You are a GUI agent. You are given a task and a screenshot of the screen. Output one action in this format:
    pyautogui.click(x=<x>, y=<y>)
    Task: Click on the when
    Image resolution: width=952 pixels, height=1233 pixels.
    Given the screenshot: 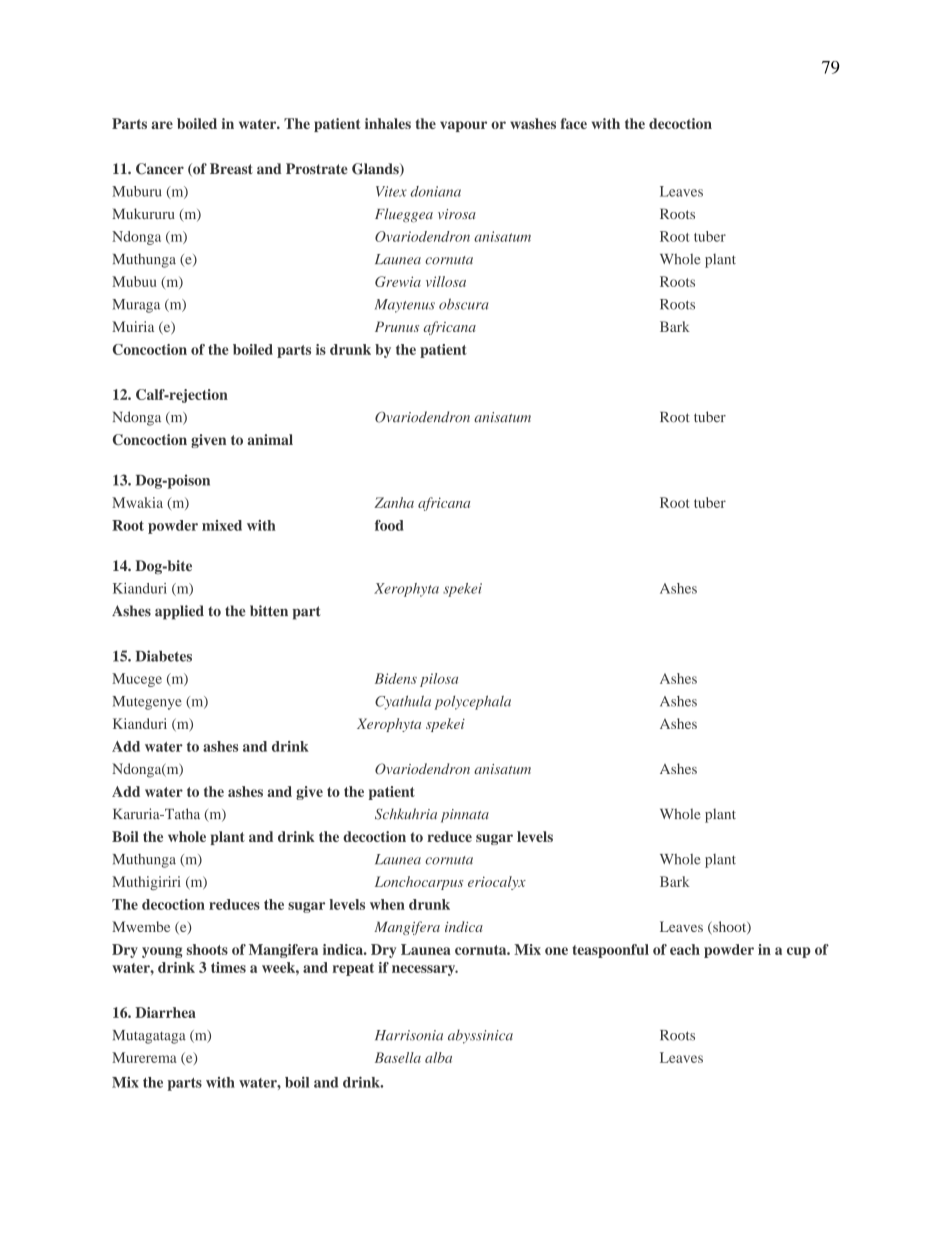 What is the action you would take?
    pyautogui.click(x=387, y=904)
